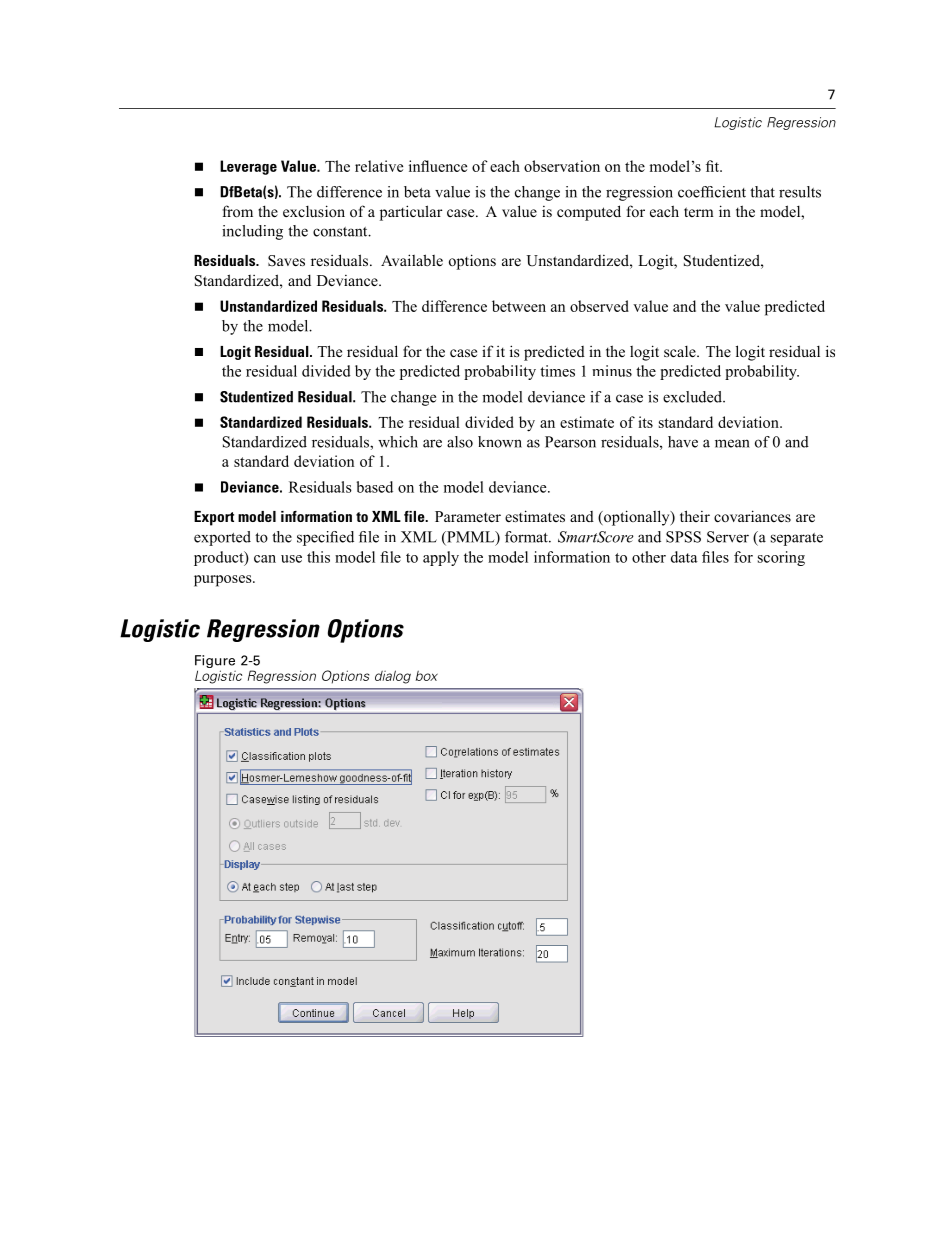 The height and width of the page is (1233, 952). I want to click on coefficient, so click(712, 192).
